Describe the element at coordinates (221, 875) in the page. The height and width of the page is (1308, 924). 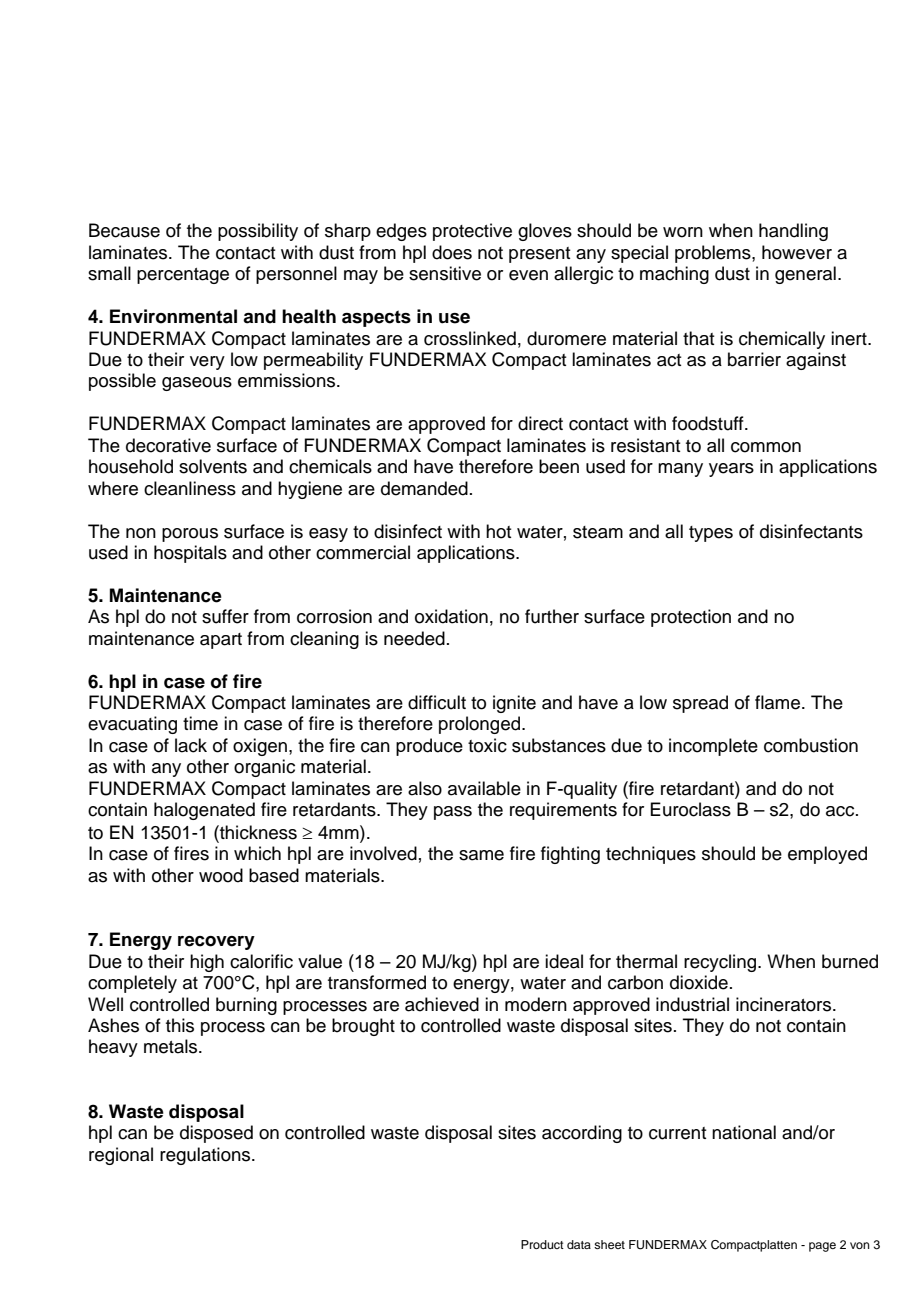
I see `wood` at that location.
